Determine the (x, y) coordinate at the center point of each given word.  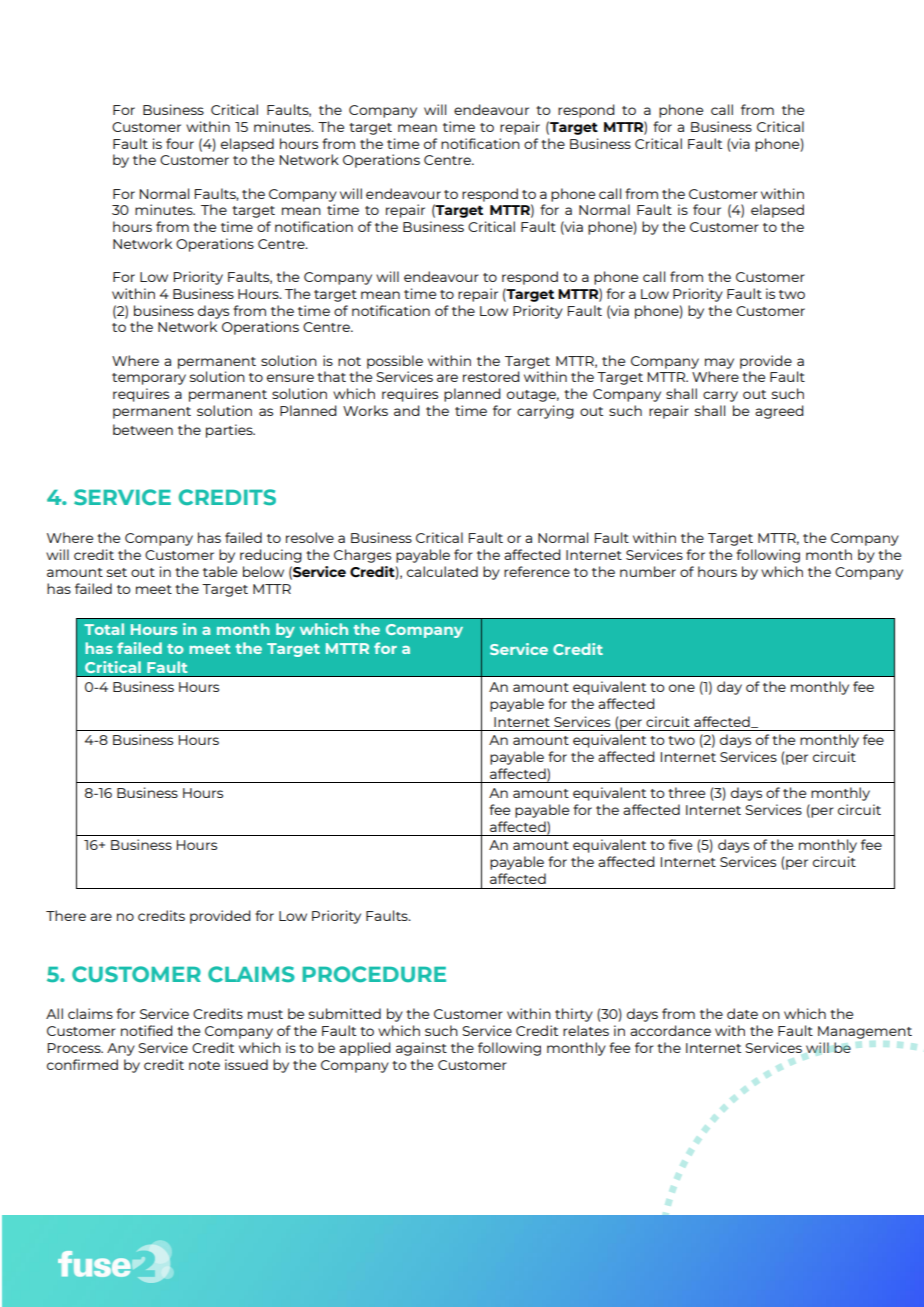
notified (147, 1030)
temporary (149, 379)
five (680, 844)
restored (491, 376)
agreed (779, 412)
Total (104, 629)
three (686, 792)
